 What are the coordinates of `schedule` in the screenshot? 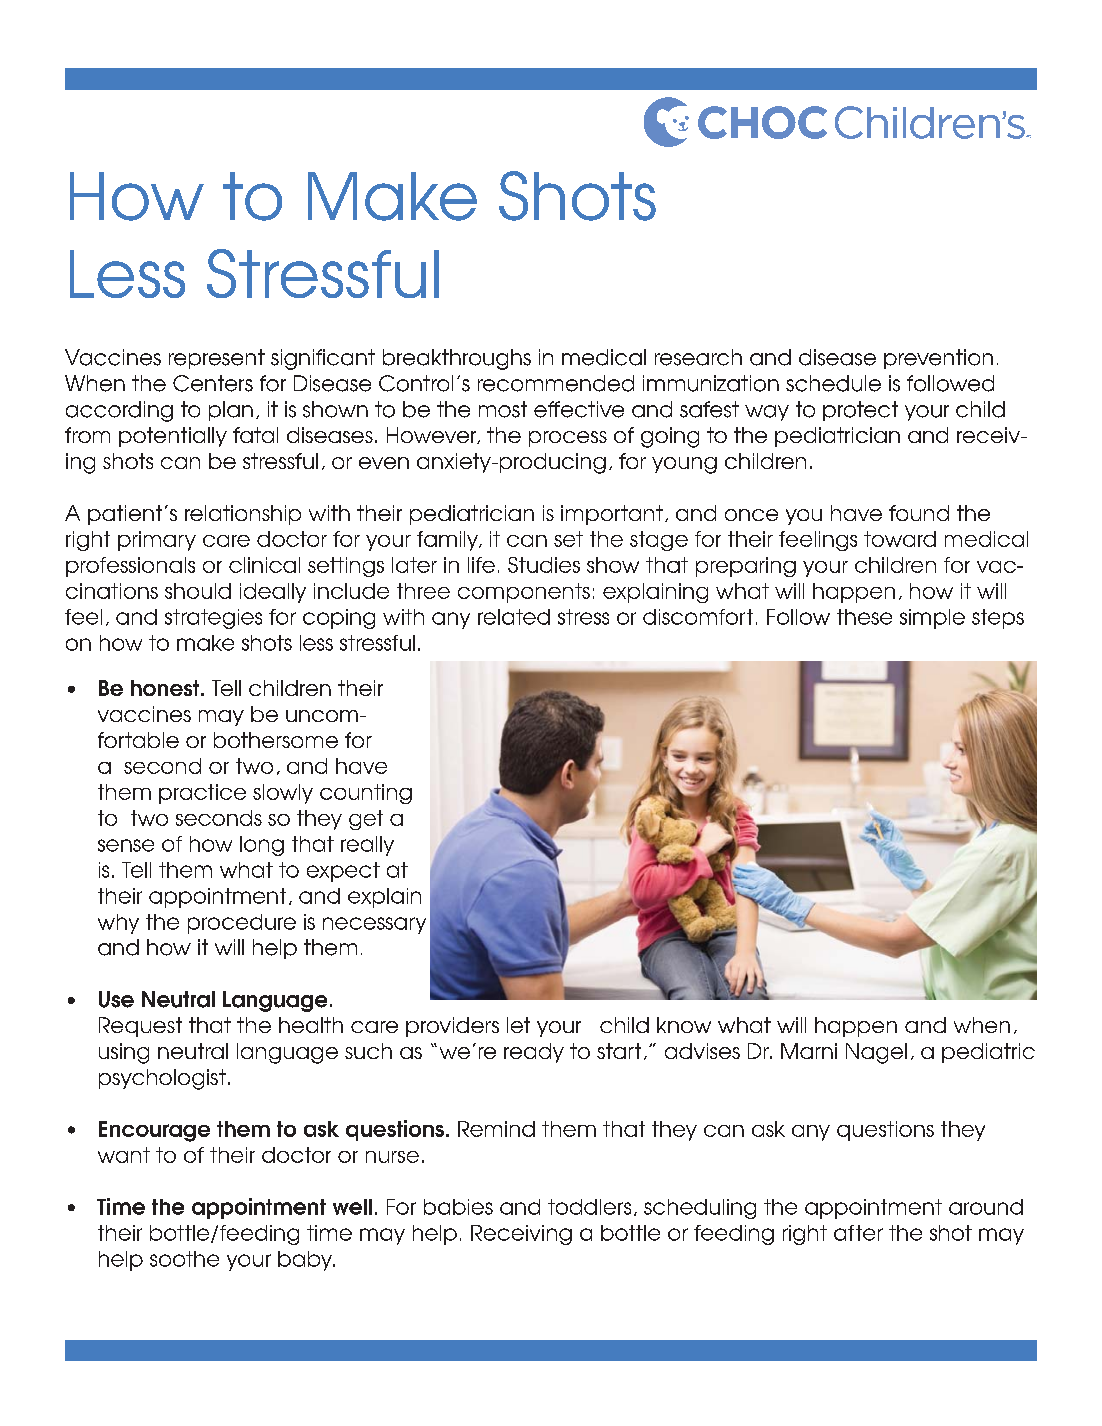 It's located at (833, 383).
